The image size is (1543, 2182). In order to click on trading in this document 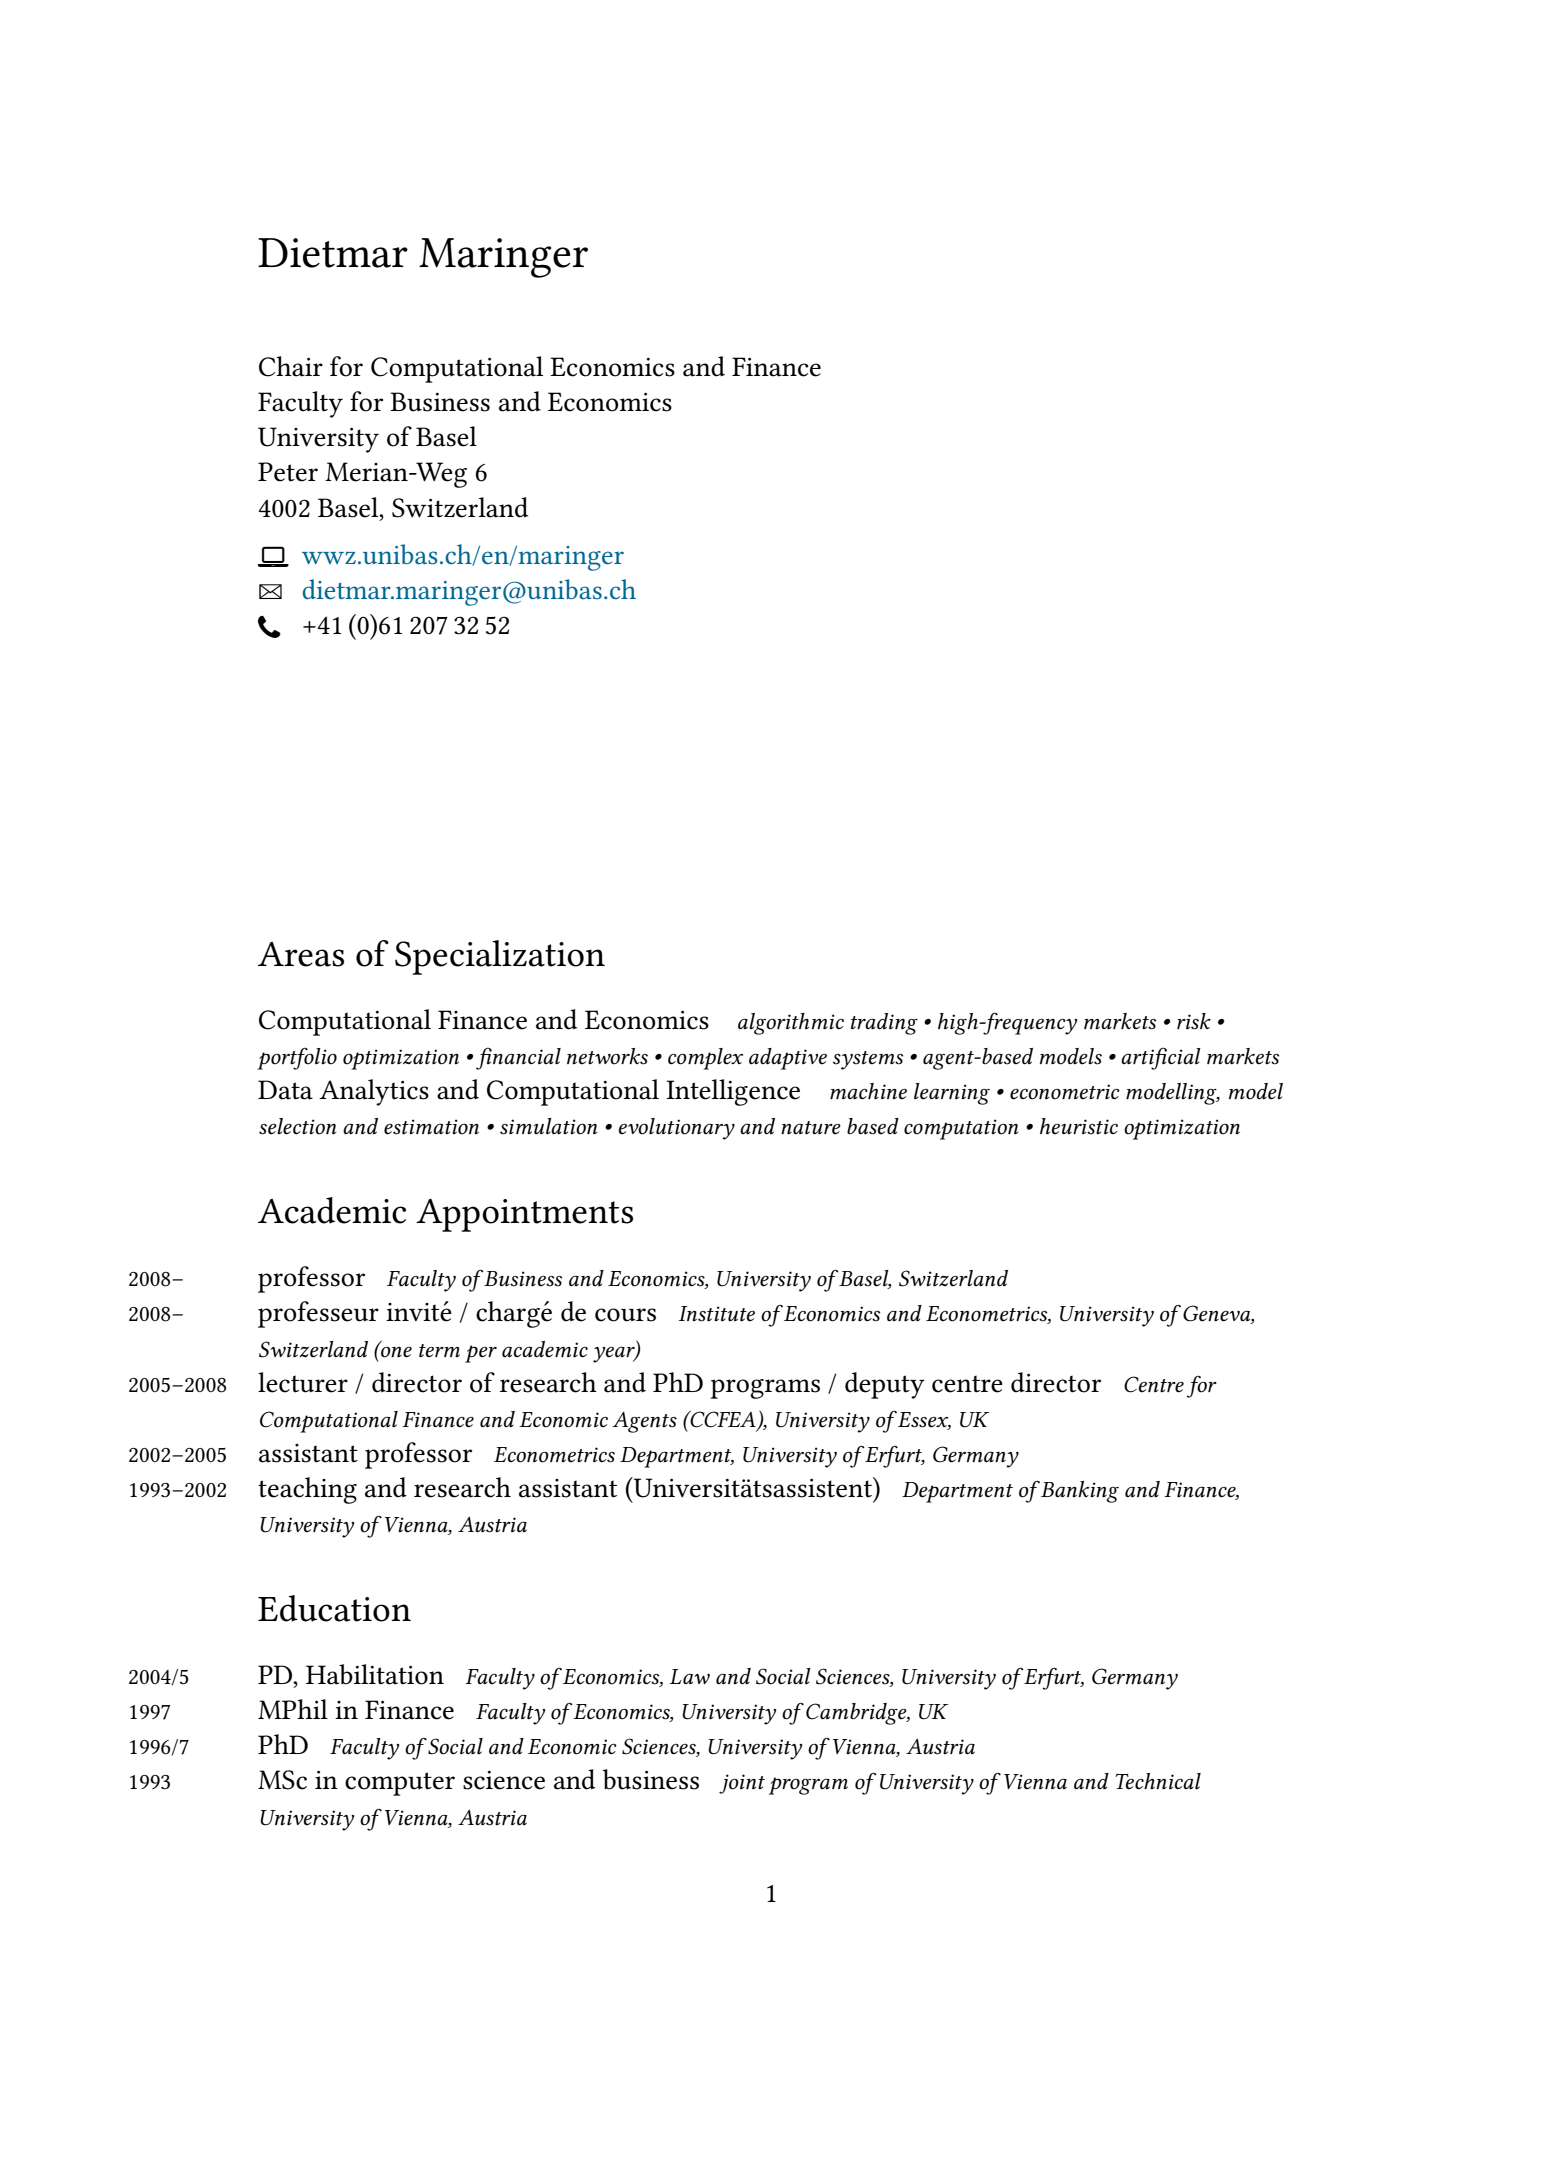, I will do `click(884, 1024)`.
